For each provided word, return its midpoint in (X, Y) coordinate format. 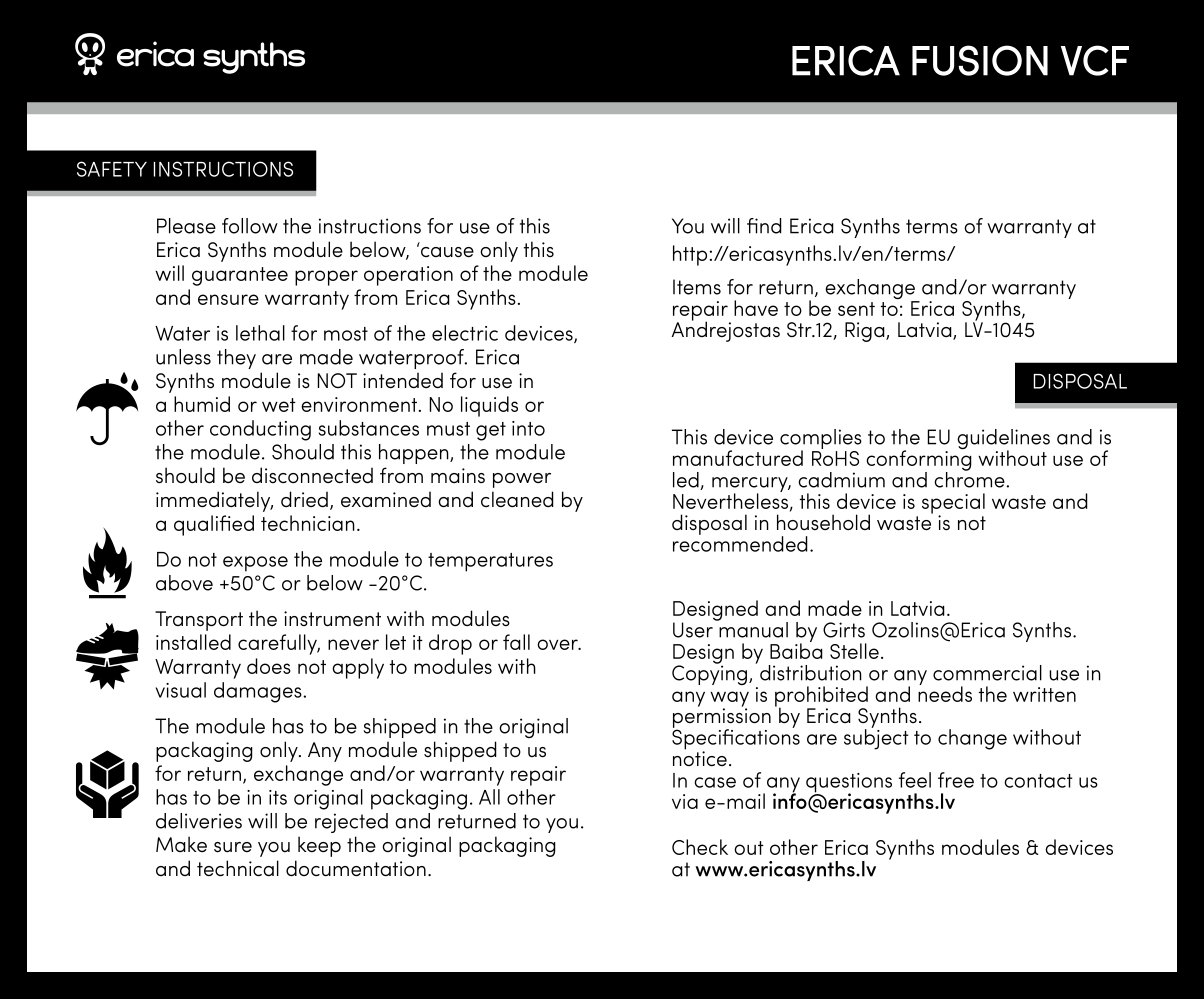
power (522, 480)
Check (700, 847)
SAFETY (112, 169)
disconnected (312, 475)
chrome (970, 479)
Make (181, 844)
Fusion (980, 60)
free (956, 780)
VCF (1095, 60)
